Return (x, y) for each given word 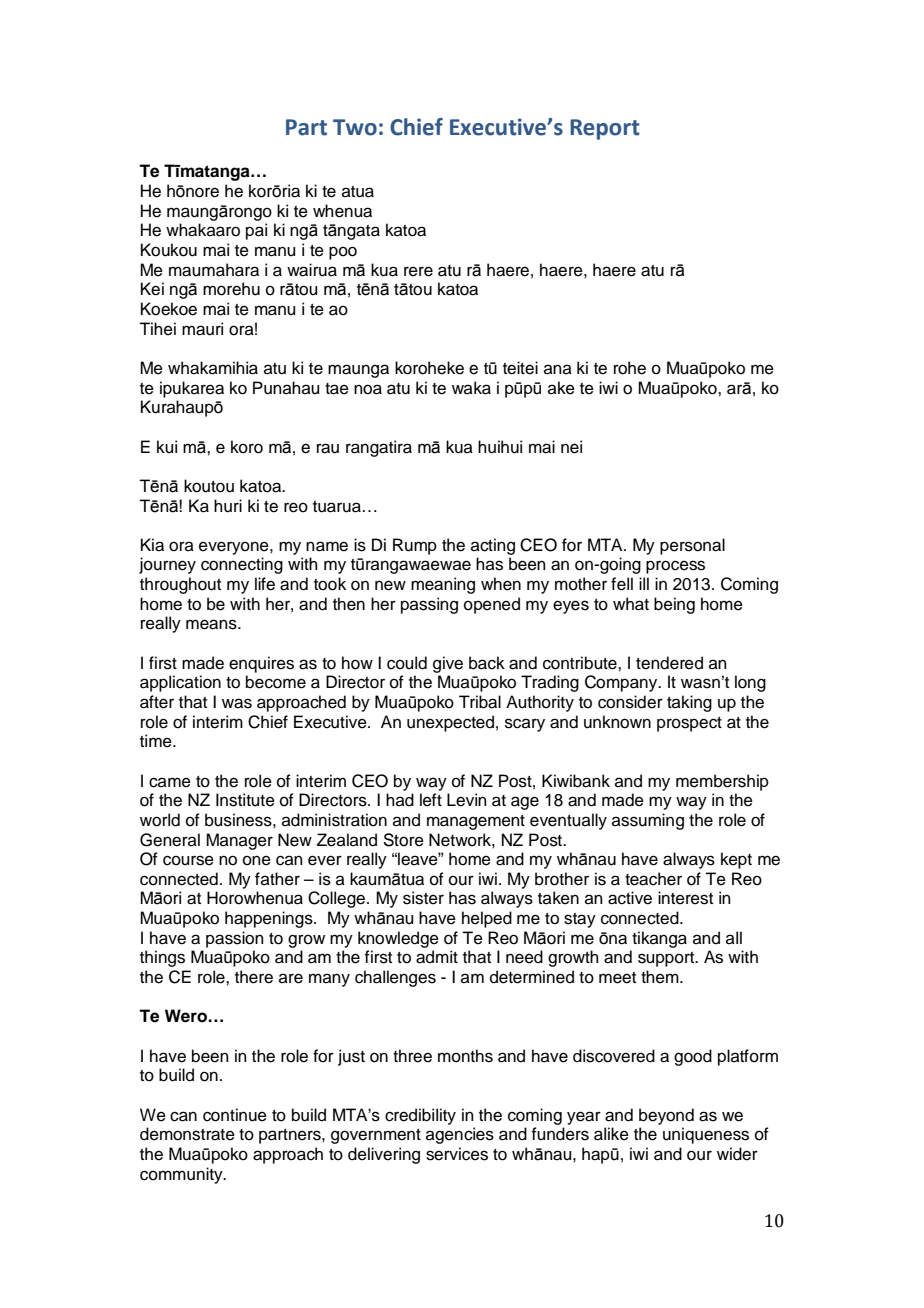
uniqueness (706, 1135)
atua (358, 192)
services (457, 1154)
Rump (415, 546)
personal (692, 546)
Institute (245, 800)
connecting (242, 565)
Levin (467, 800)
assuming (648, 821)
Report (605, 129)
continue (235, 1115)
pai (256, 231)
